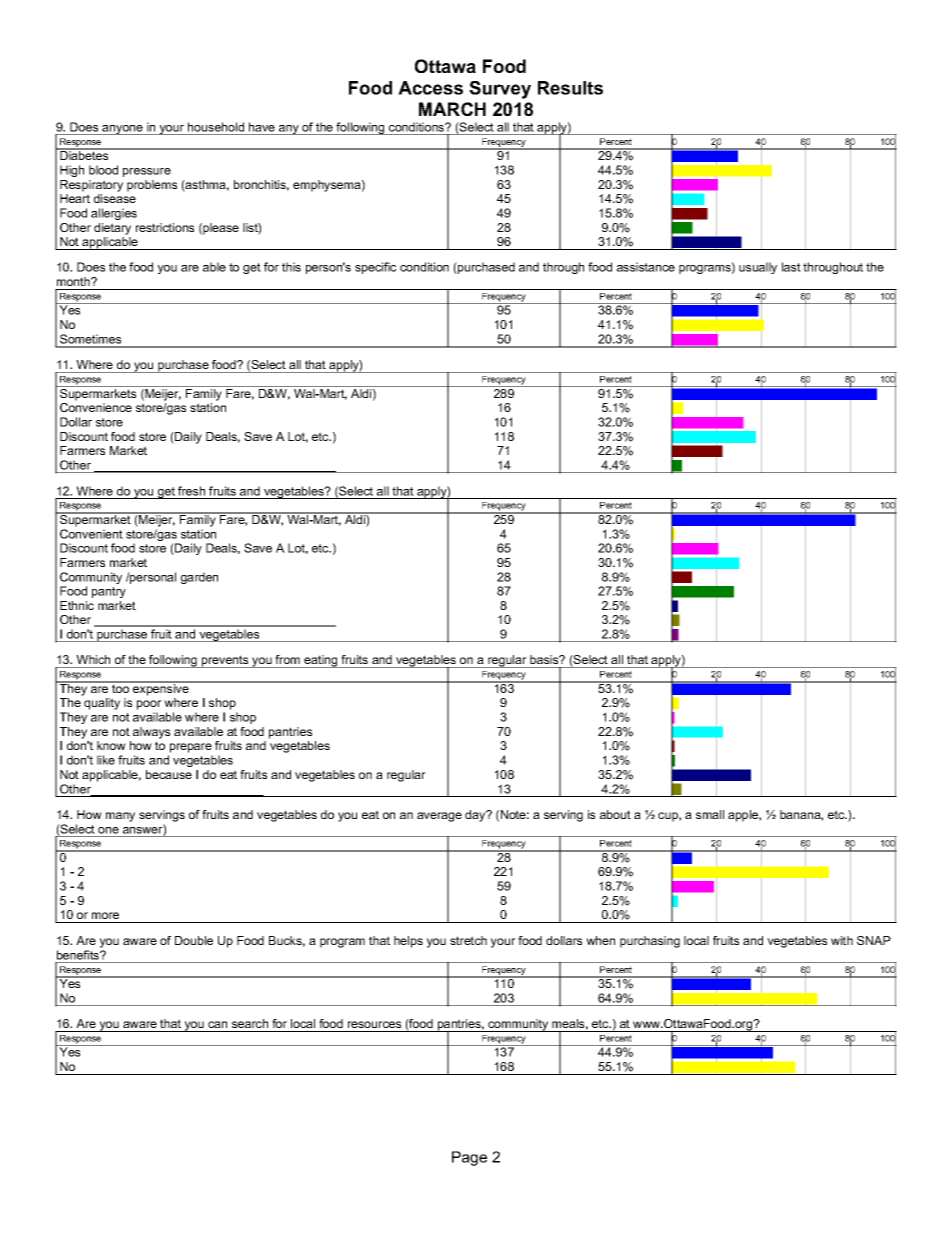 Image resolution: width=952 pixels, height=1233 pixels. What do you see at coordinates (375, 268) in the screenshot?
I see `specific` at bounding box center [375, 268].
